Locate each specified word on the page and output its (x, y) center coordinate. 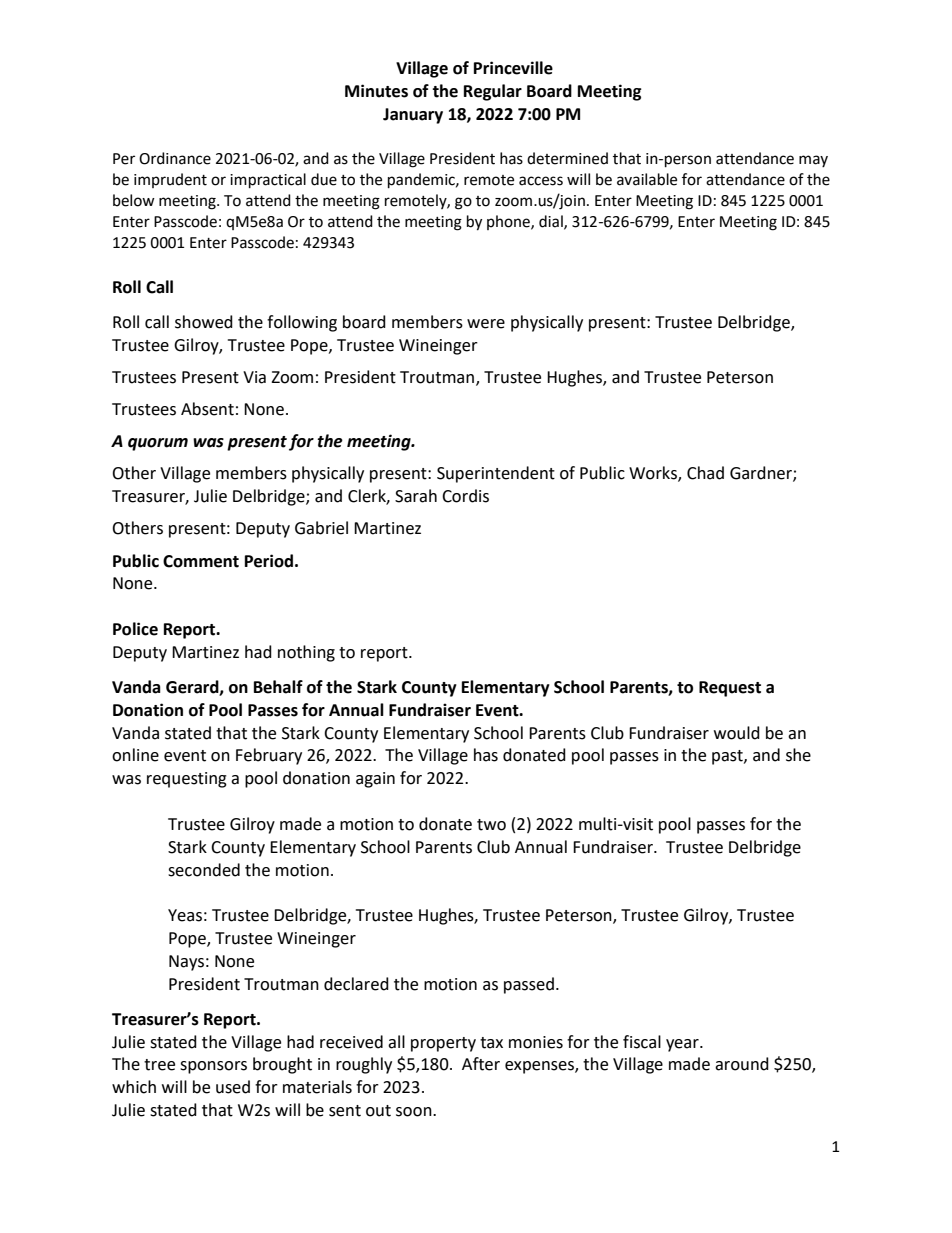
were (486, 324)
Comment (201, 561)
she (798, 755)
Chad (705, 473)
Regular (493, 92)
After (481, 1064)
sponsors (213, 1067)
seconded (204, 870)
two (491, 825)
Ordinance (175, 158)
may (813, 161)
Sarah (416, 496)
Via (254, 377)
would (737, 733)
